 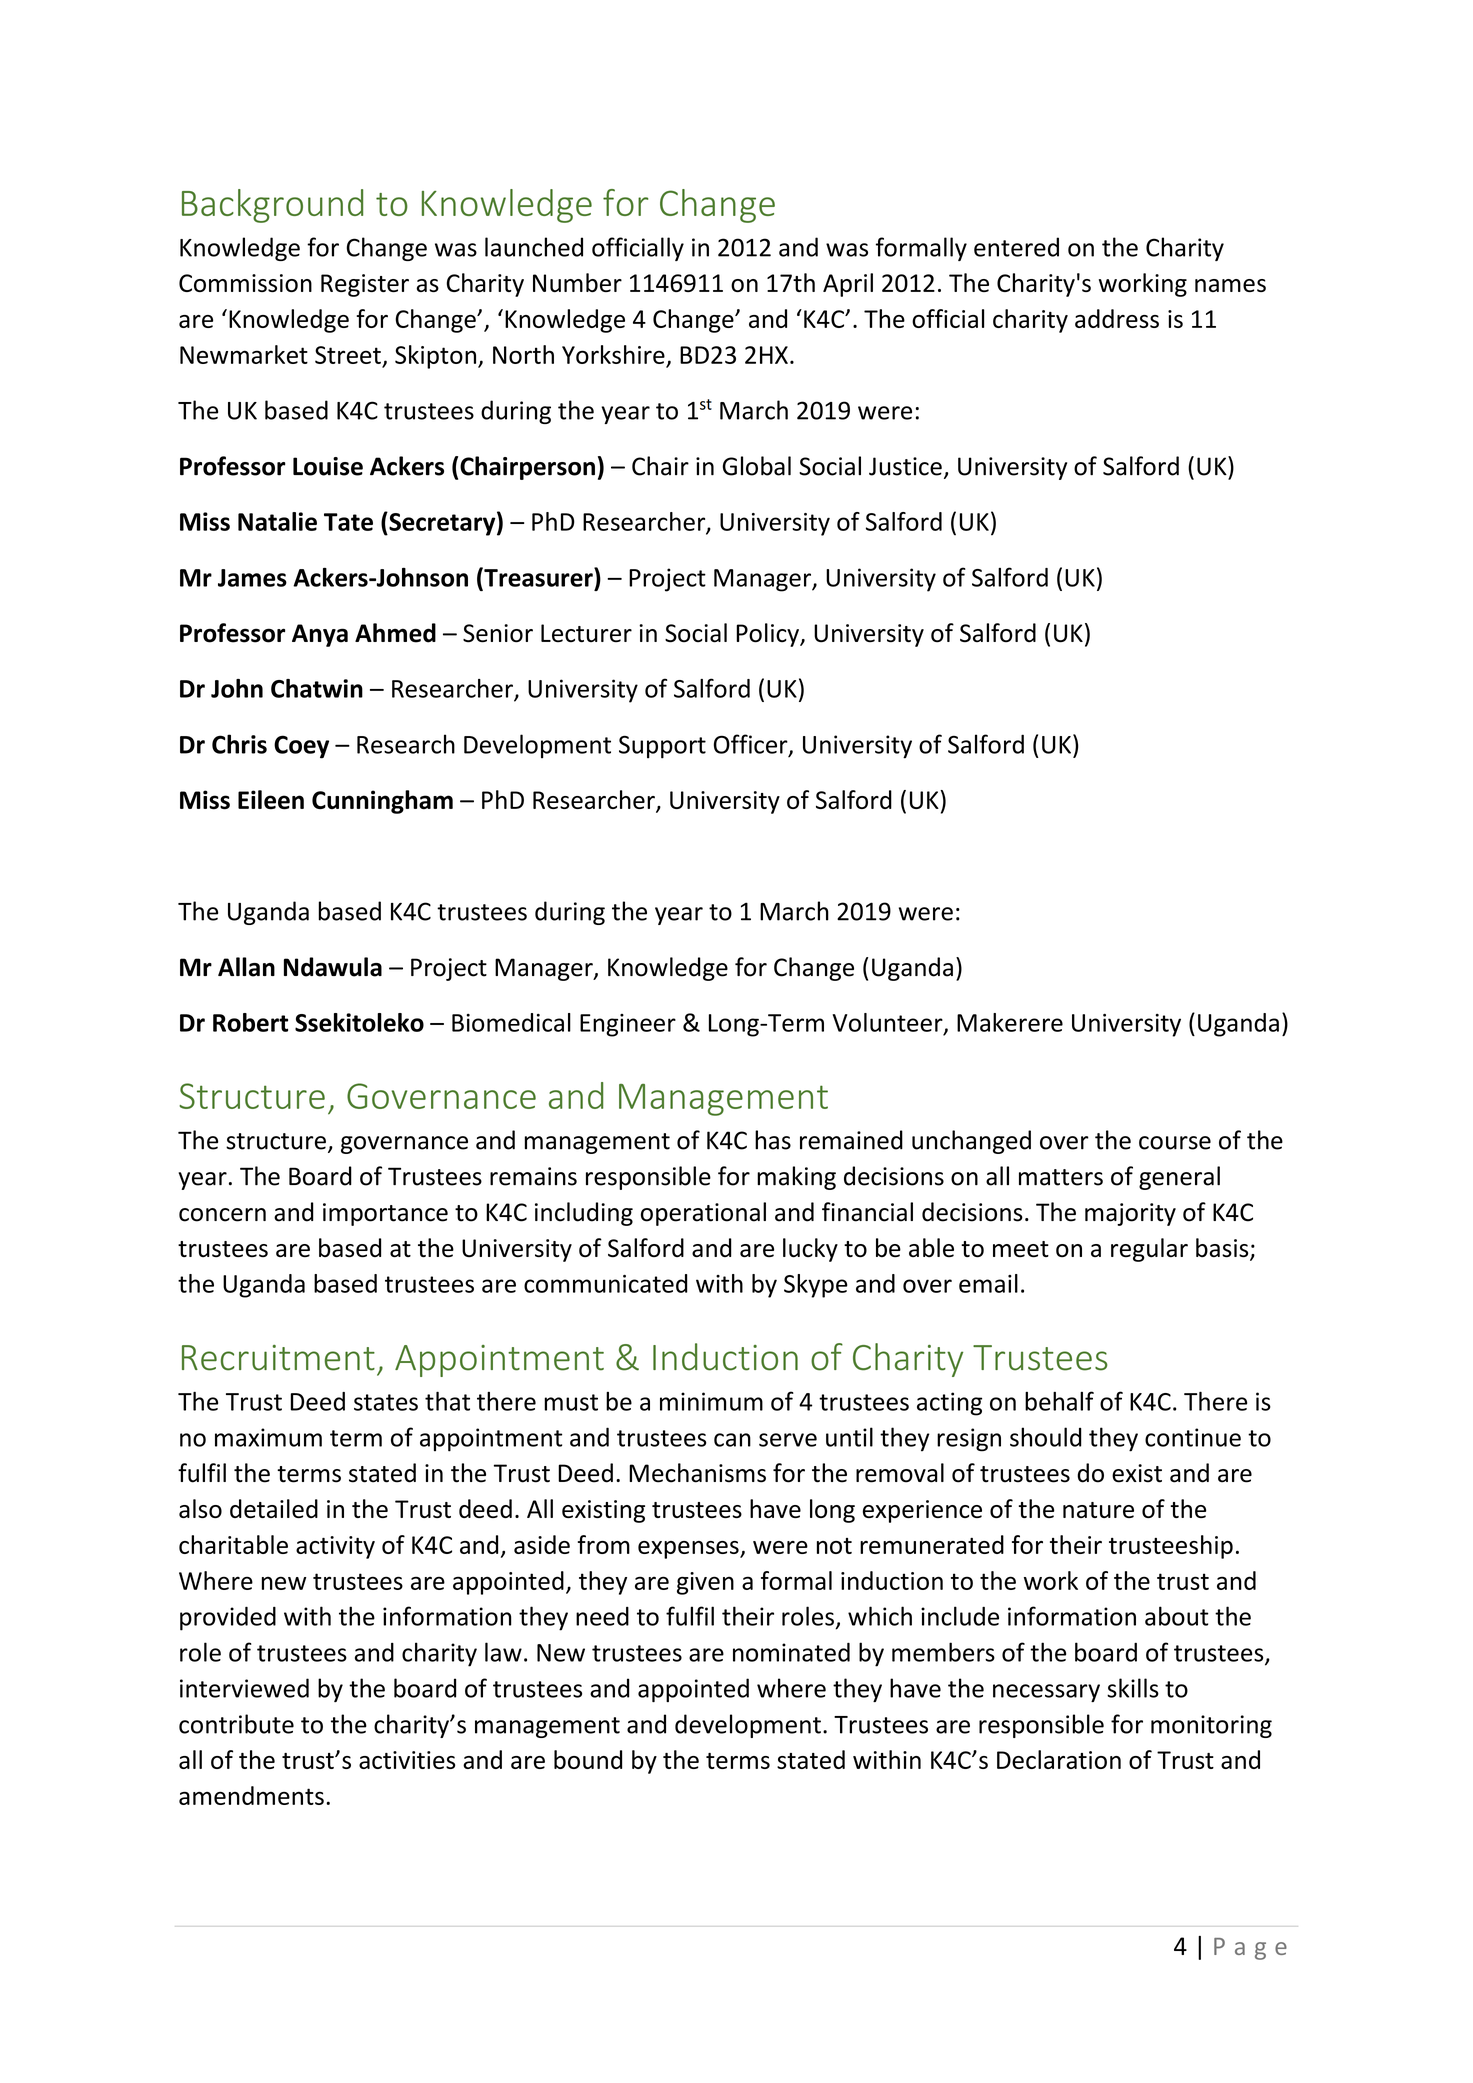 What do you see at coordinates (365, 285) in the image?
I see `Register` at bounding box center [365, 285].
